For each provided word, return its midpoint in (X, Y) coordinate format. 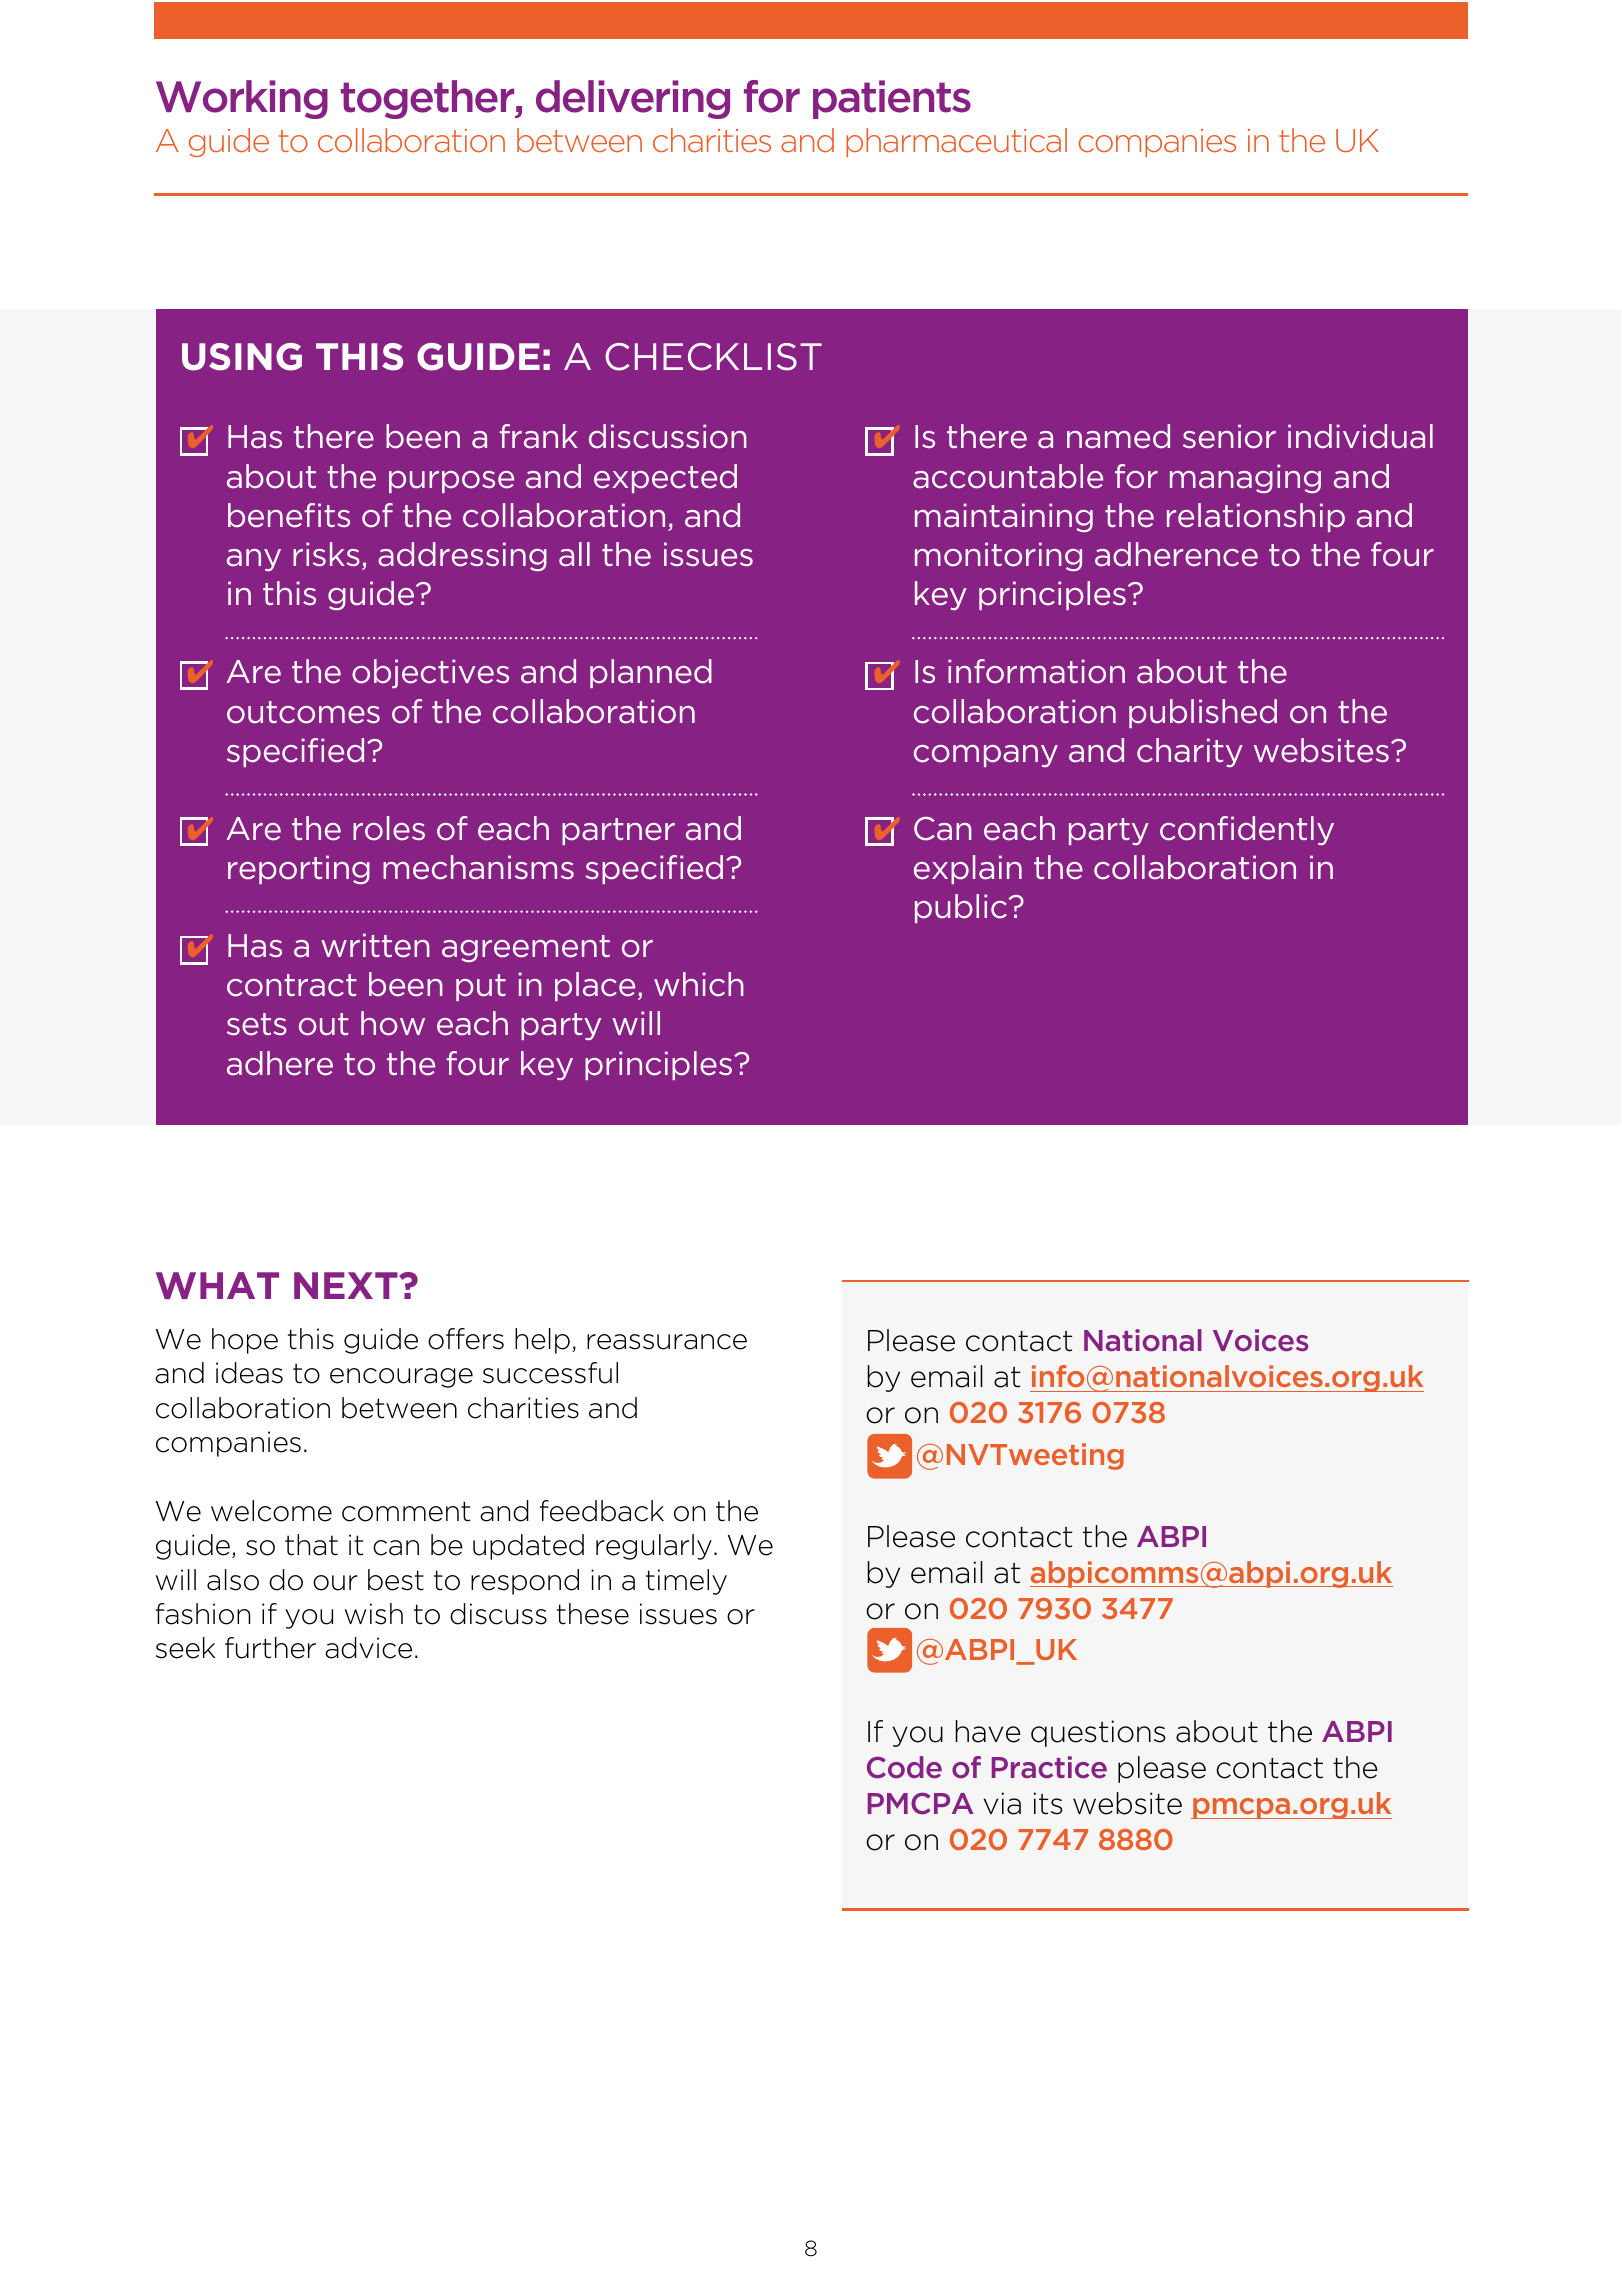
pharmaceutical (956, 142)
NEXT (347, 1285)
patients (892, 99)
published (1203, 713)
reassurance (667, 1342)
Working (242, 99)
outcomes (303, 712)
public (961, 908)
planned (651, 673)
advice (368, 1648)
